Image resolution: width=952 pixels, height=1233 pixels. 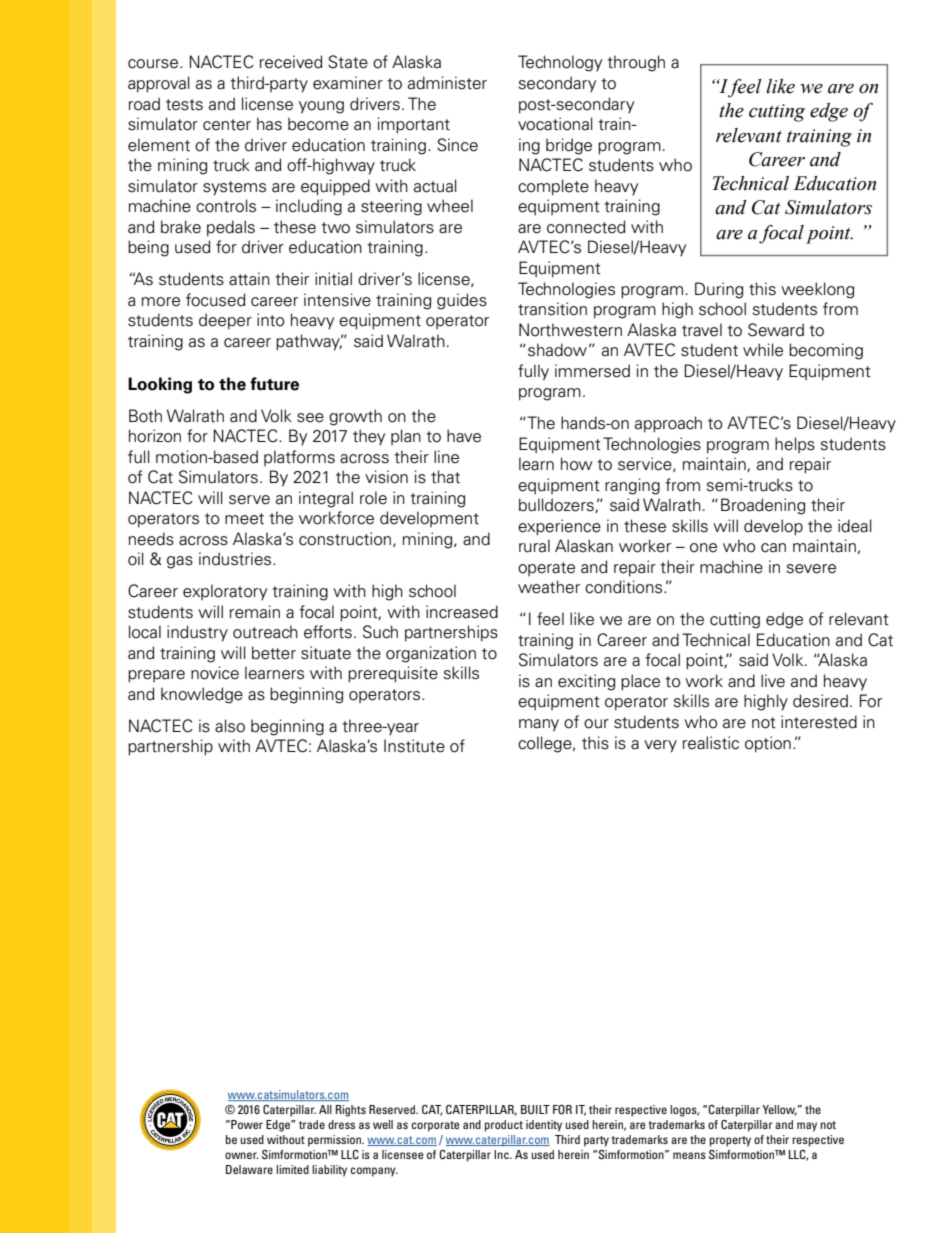 I want to click on shadow, so click(x=557, y=350).
